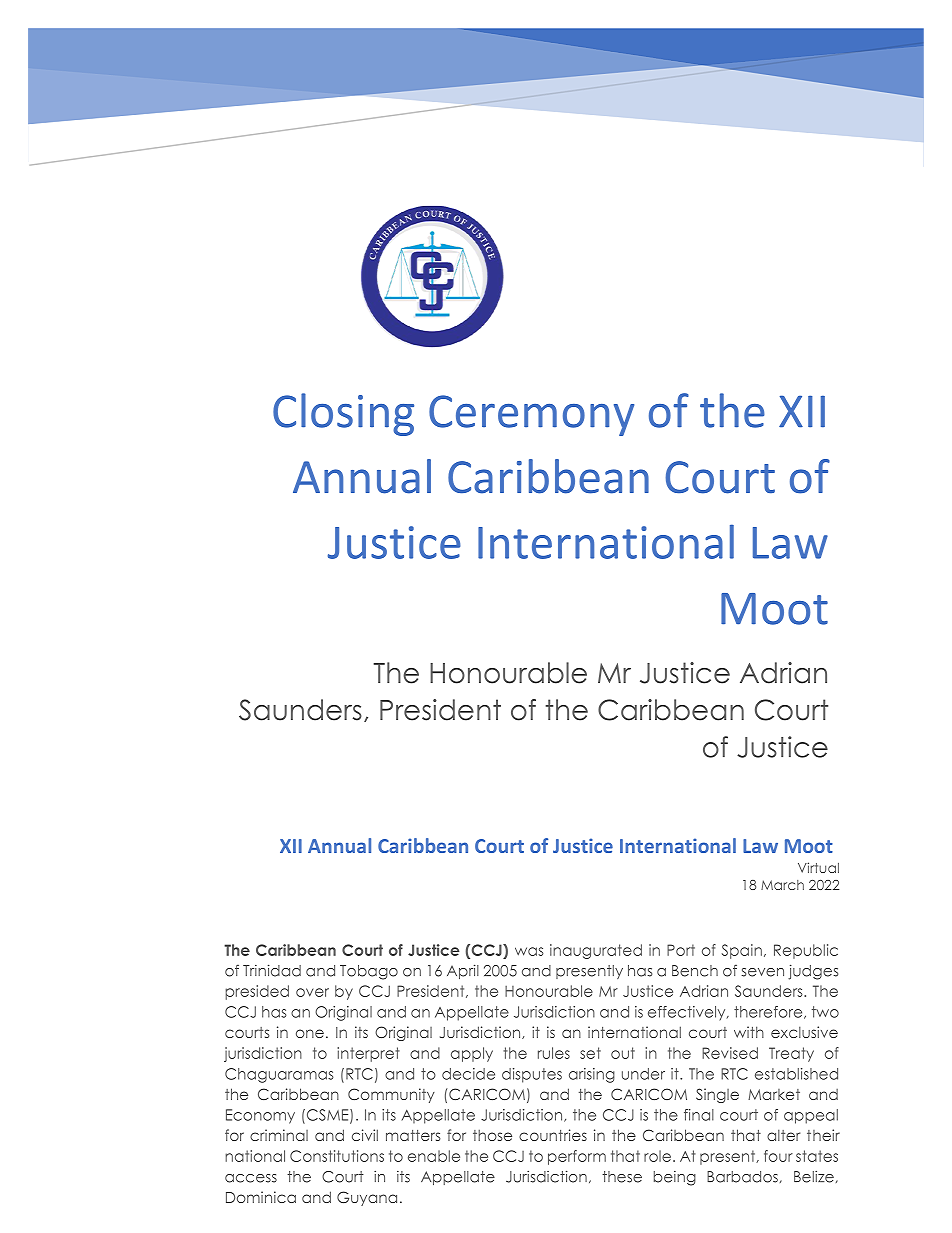 This screenshot has height=1233, width=952. What do you see at coordinates (272, 970) in the screenshot?
I see `Trinidad` at bounding box center [272, 970].
